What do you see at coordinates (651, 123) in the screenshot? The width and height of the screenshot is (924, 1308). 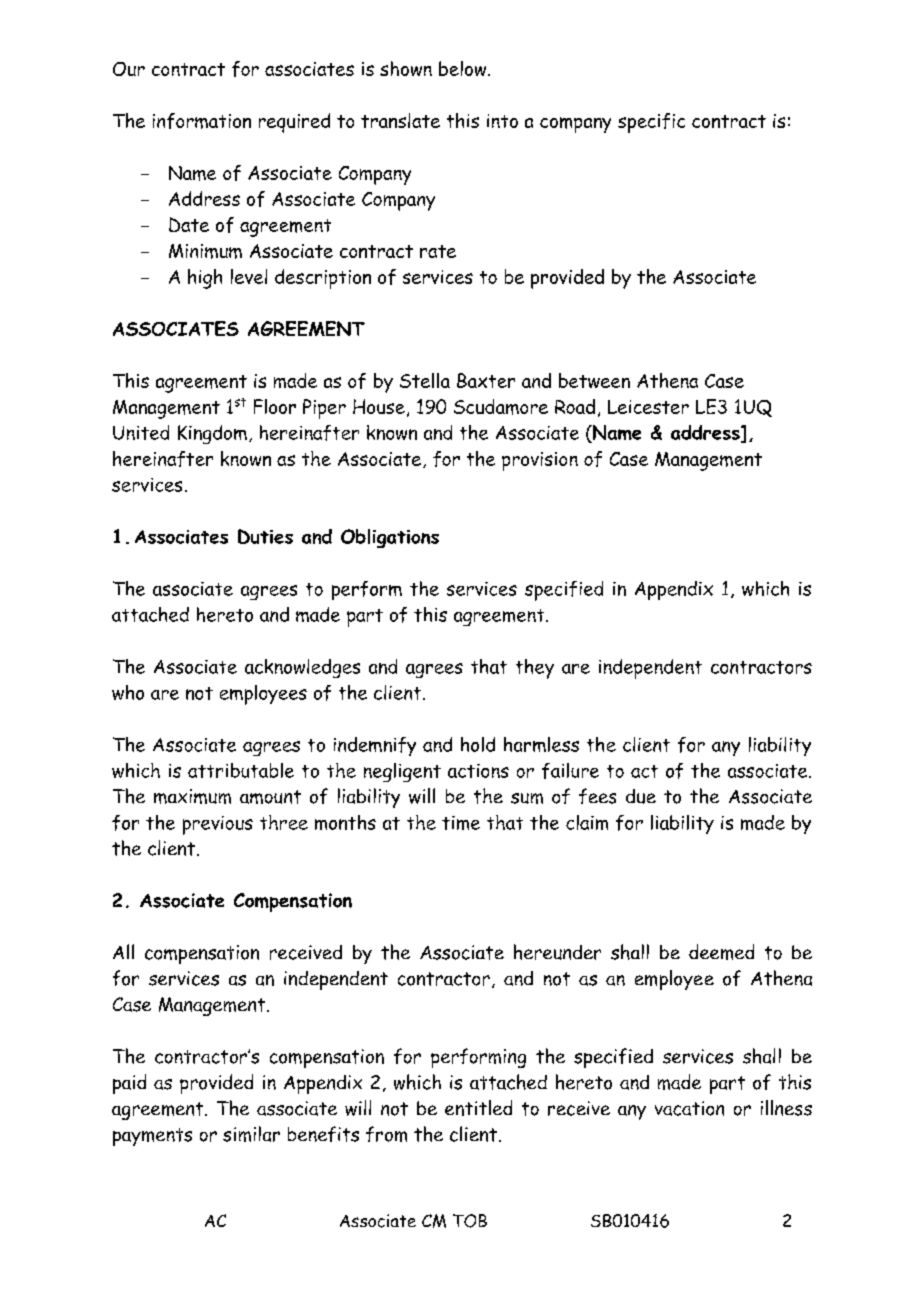 I see `specific` at bounding box center [651, 123].
